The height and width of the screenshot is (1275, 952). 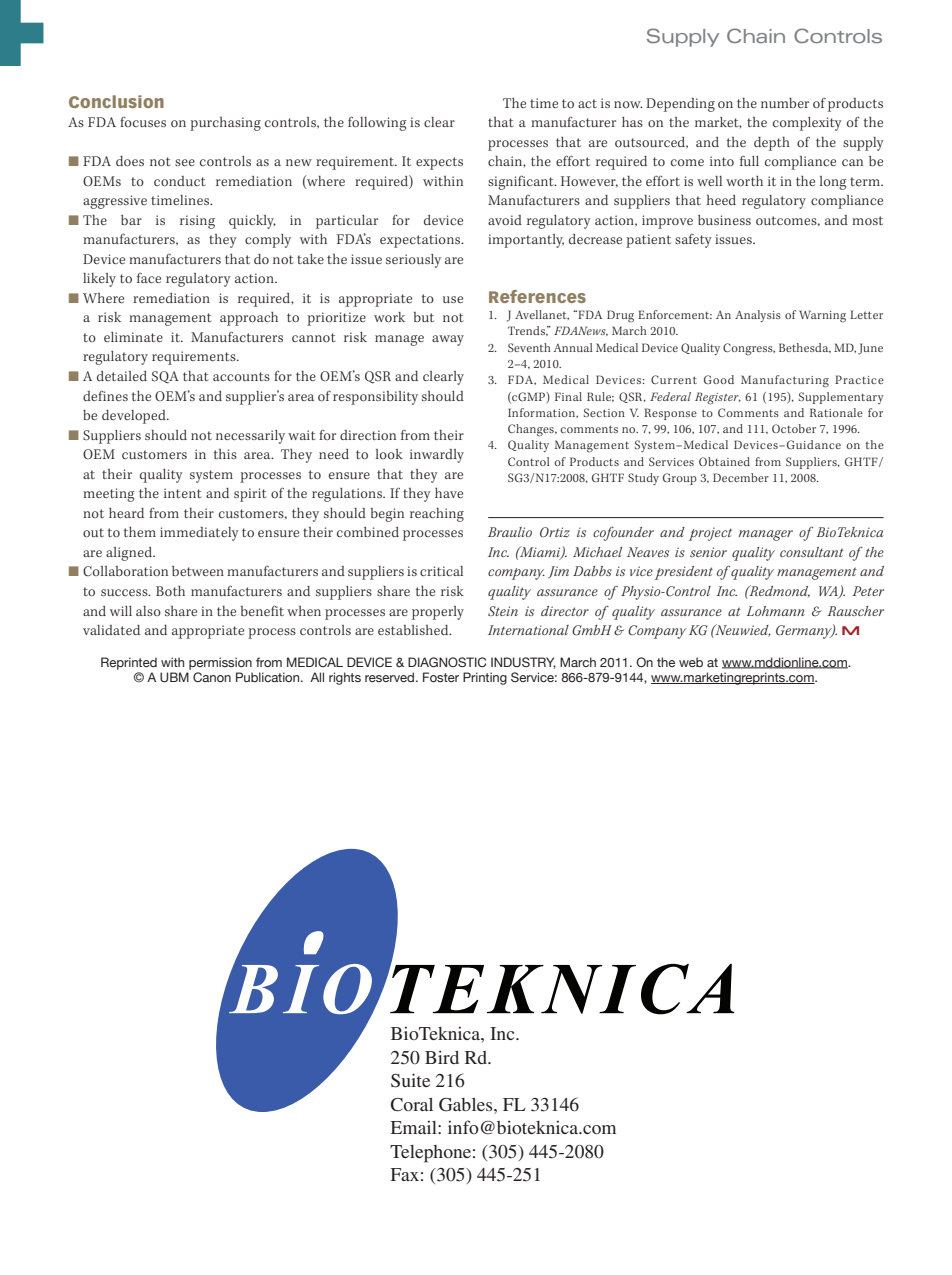 I want to click on Suite, so click(x=410, y=1080).
